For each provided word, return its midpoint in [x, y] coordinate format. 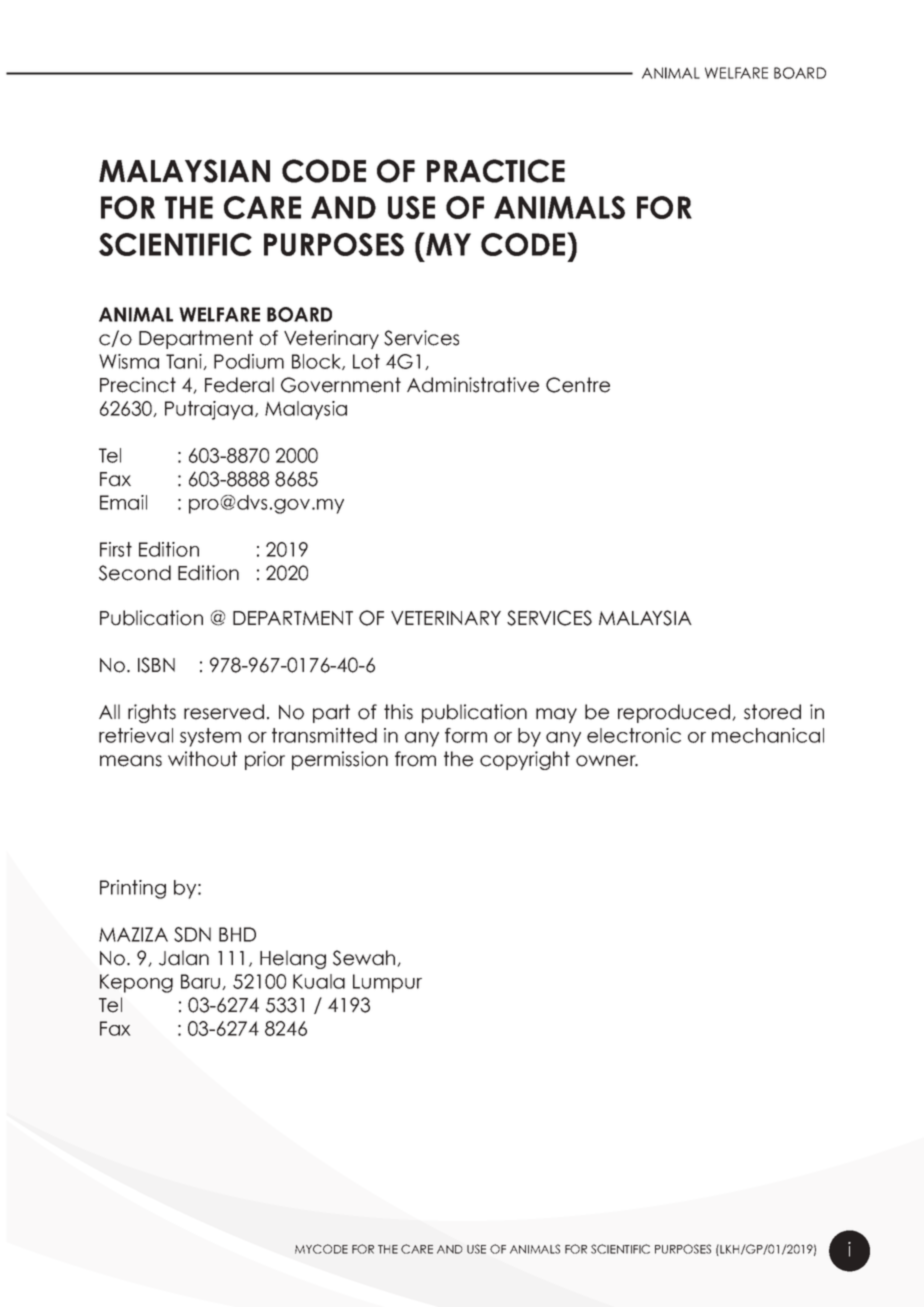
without [202, 759]
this [398, 712]
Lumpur [387, 983]
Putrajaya [209, 410]
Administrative [473, 385]
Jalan [184, 958]
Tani [185, 362]
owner [607, 761]
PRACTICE [496, 171]
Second [135, 573]
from [415, 759]
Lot [366, 361]
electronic [634, 735]
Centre [578, 385]
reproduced [675, 713]
